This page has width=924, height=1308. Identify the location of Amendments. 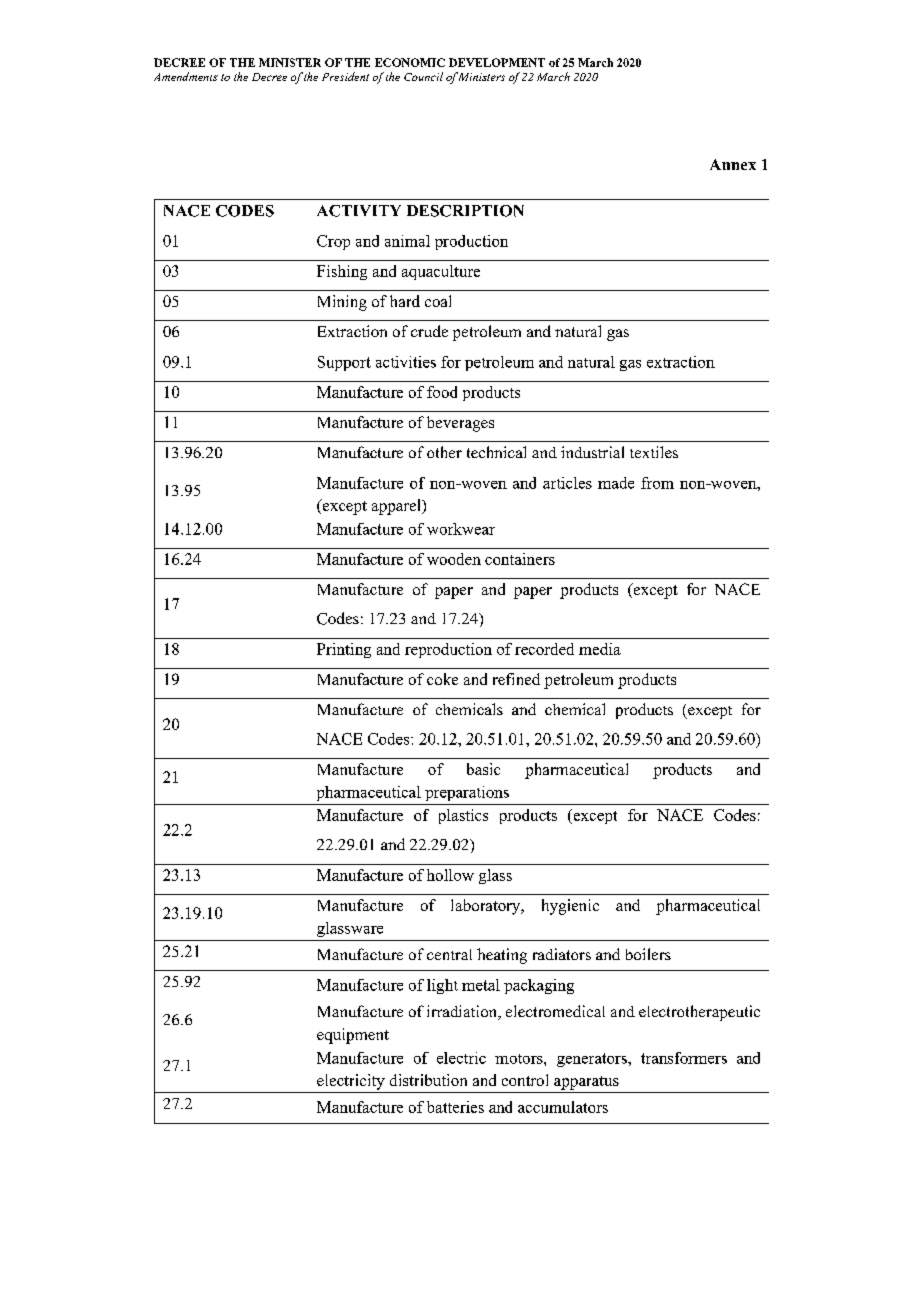
(186, 76).
